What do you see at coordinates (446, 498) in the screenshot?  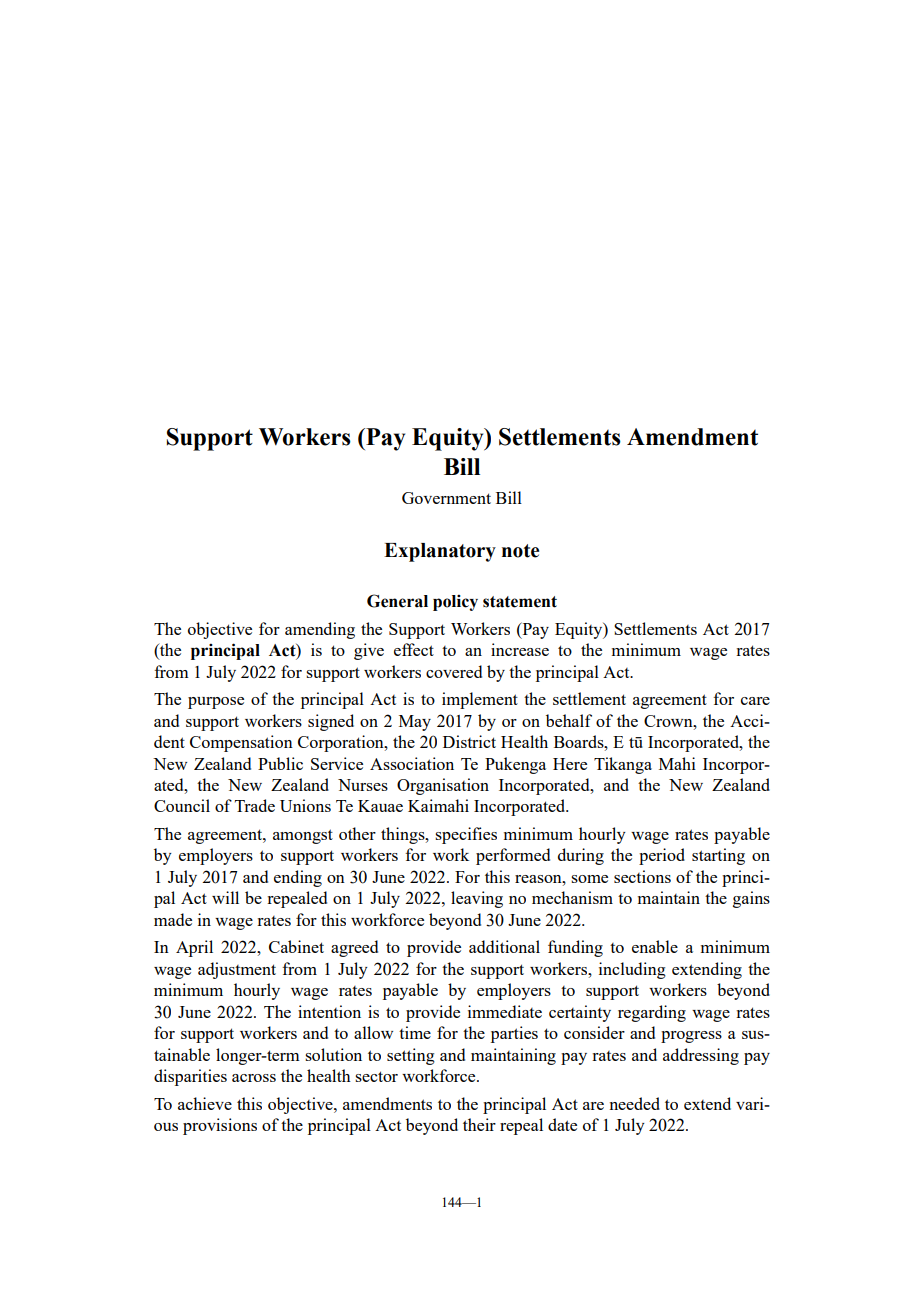 I see `Government` at bounding box center [446, 498].
